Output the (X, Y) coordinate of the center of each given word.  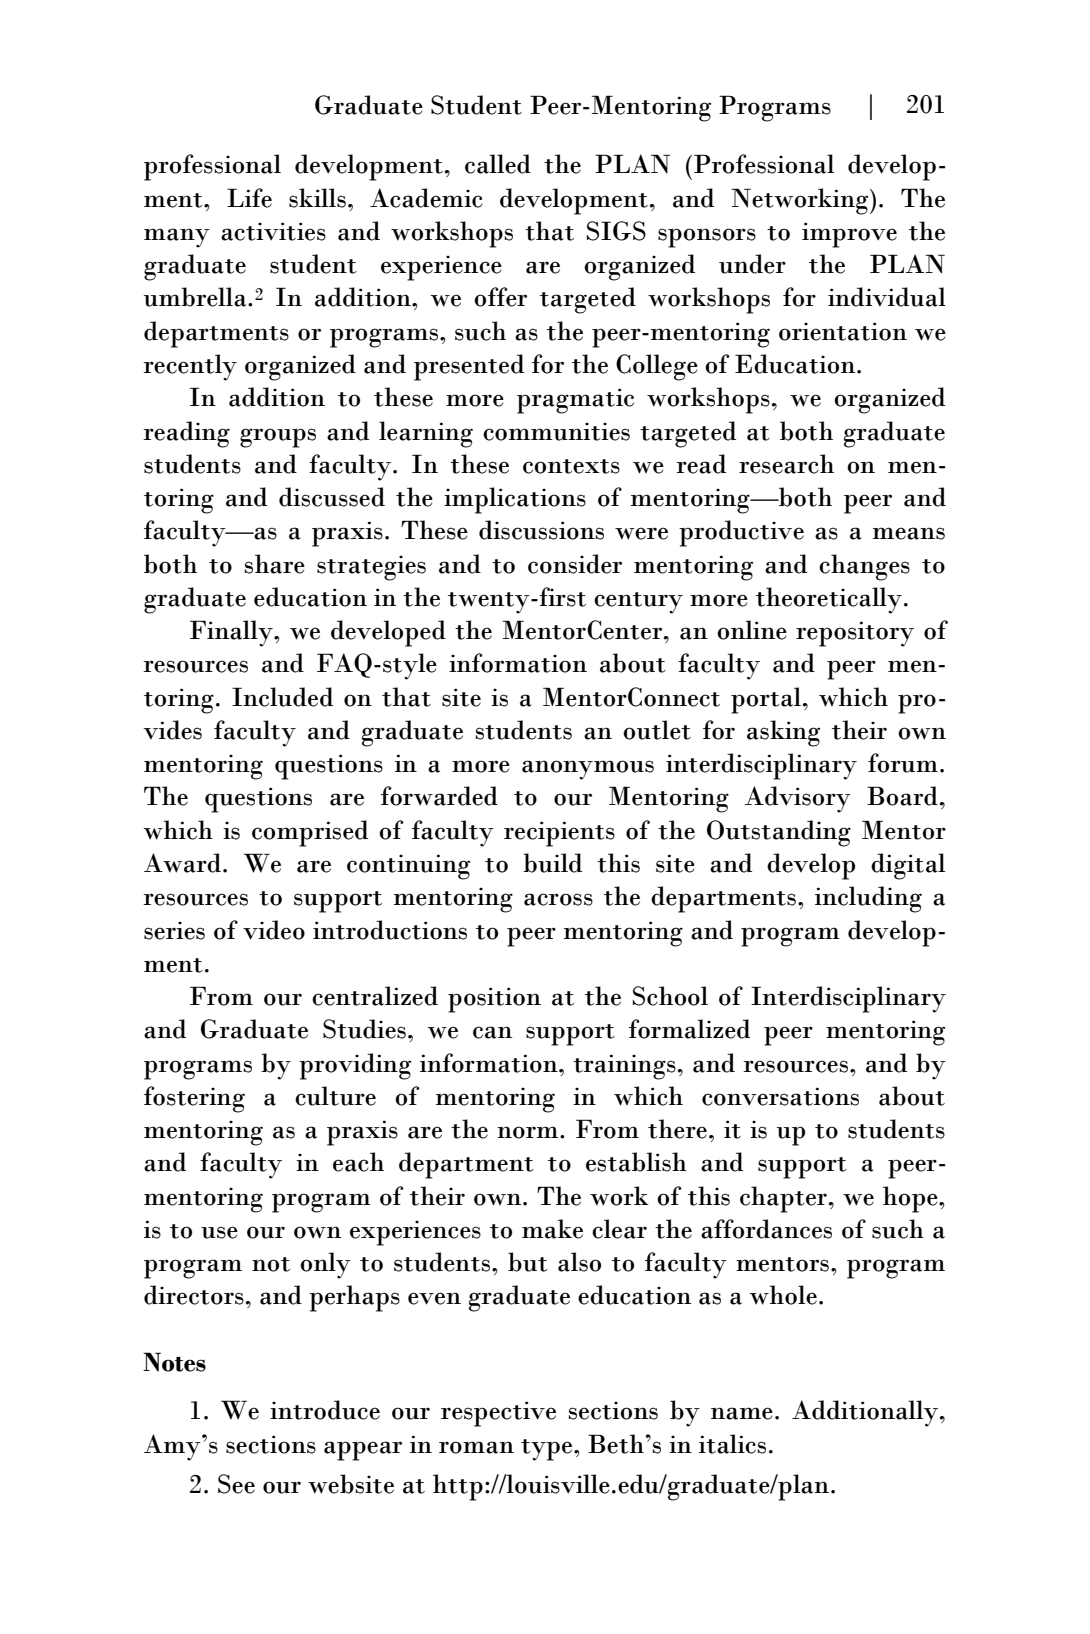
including (868, 899)
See (236, 1484)
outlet (657, 730)
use (219, 1232)
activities (273, 231)
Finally (232, 633)
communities (556, 431)
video (274, 930)
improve (849, 235)
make (552, 1229)
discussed (332, 497)
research (786, 464)
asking (783, 733)
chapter (783, 1199)
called (498, 164)
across (558, 899)
